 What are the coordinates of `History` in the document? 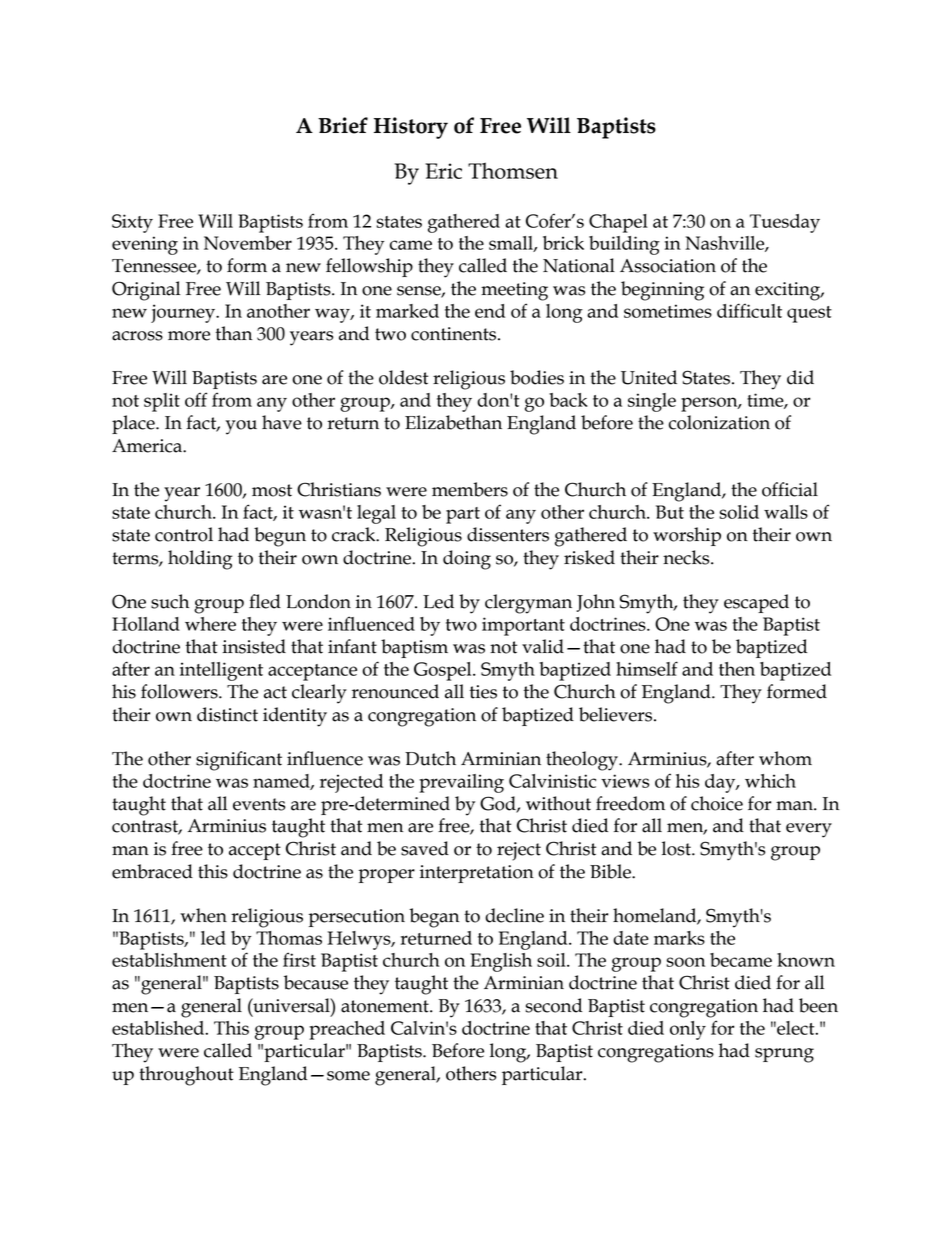 It's located at (411, 128).
